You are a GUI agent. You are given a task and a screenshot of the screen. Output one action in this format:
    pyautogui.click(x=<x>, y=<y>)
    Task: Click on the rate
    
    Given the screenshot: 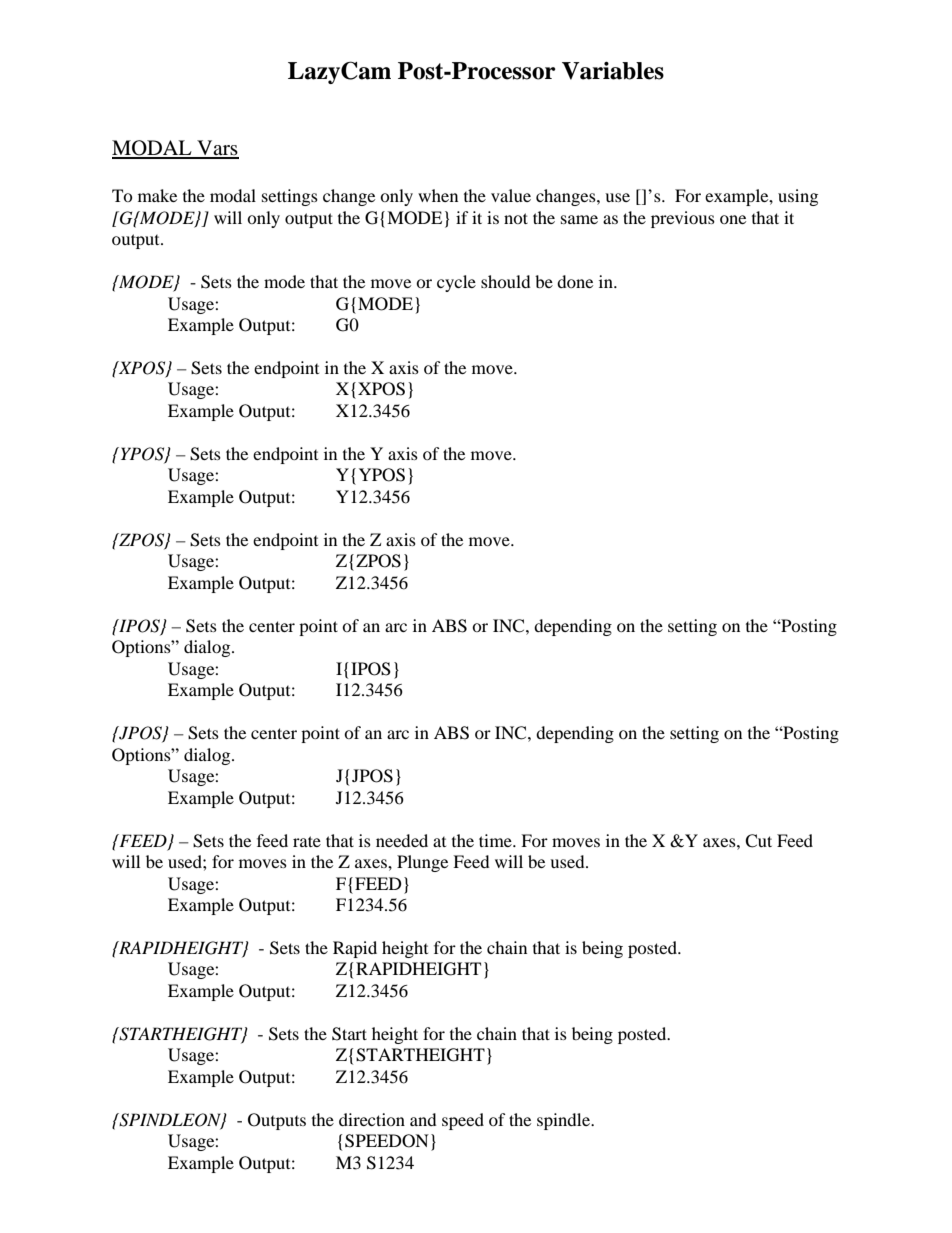 What is the action you would take?
    pyautogui.click(x=307, y=841)
